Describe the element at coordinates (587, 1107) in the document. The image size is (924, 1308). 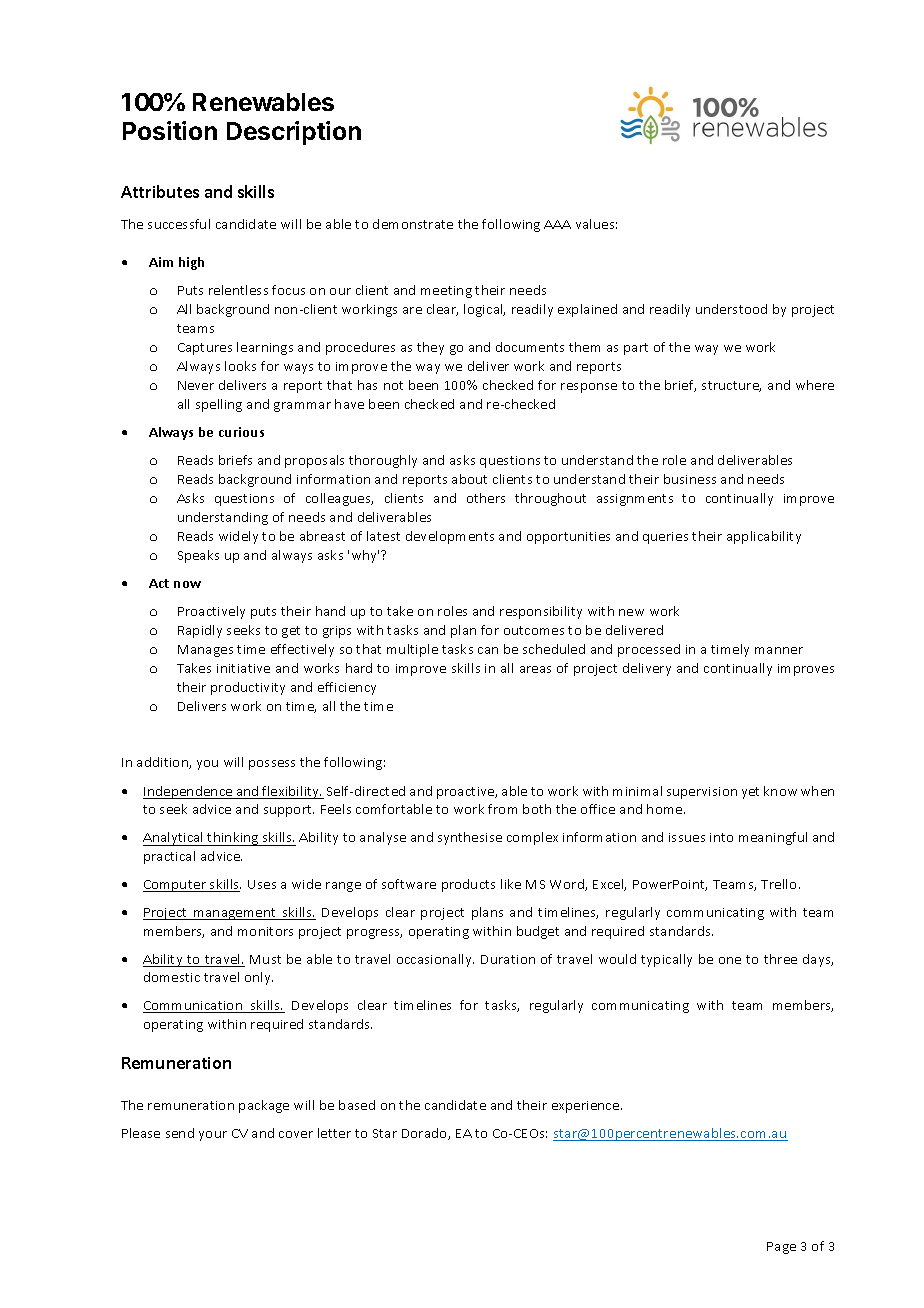
I see `experience` at that location.
